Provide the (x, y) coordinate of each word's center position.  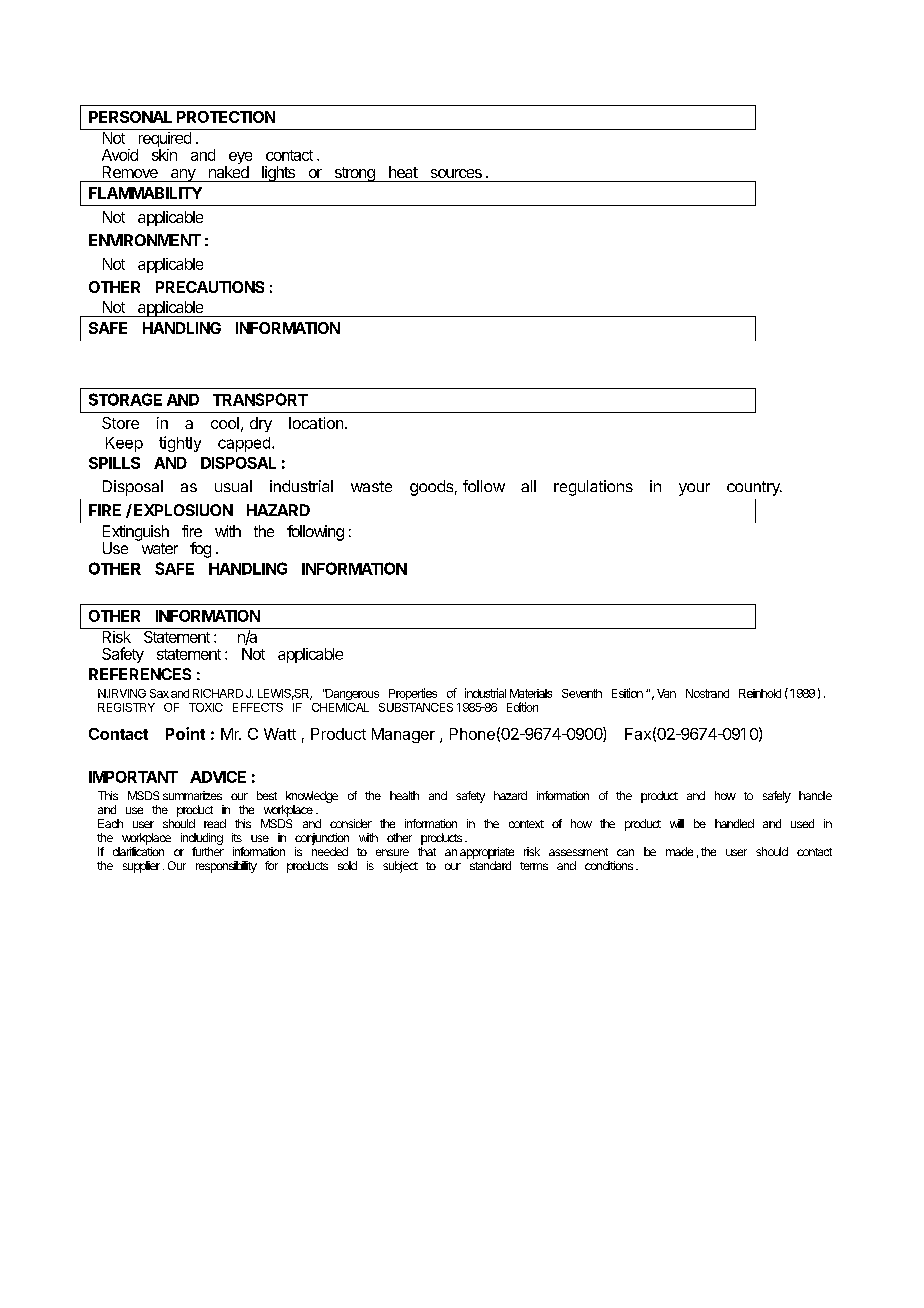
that (427, 851)
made (679, 851)
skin (164, 155)
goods (431, 488)
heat (403, 172)
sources (456, 173)
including (202, 839)
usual (233, 486)
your (694, 489)
